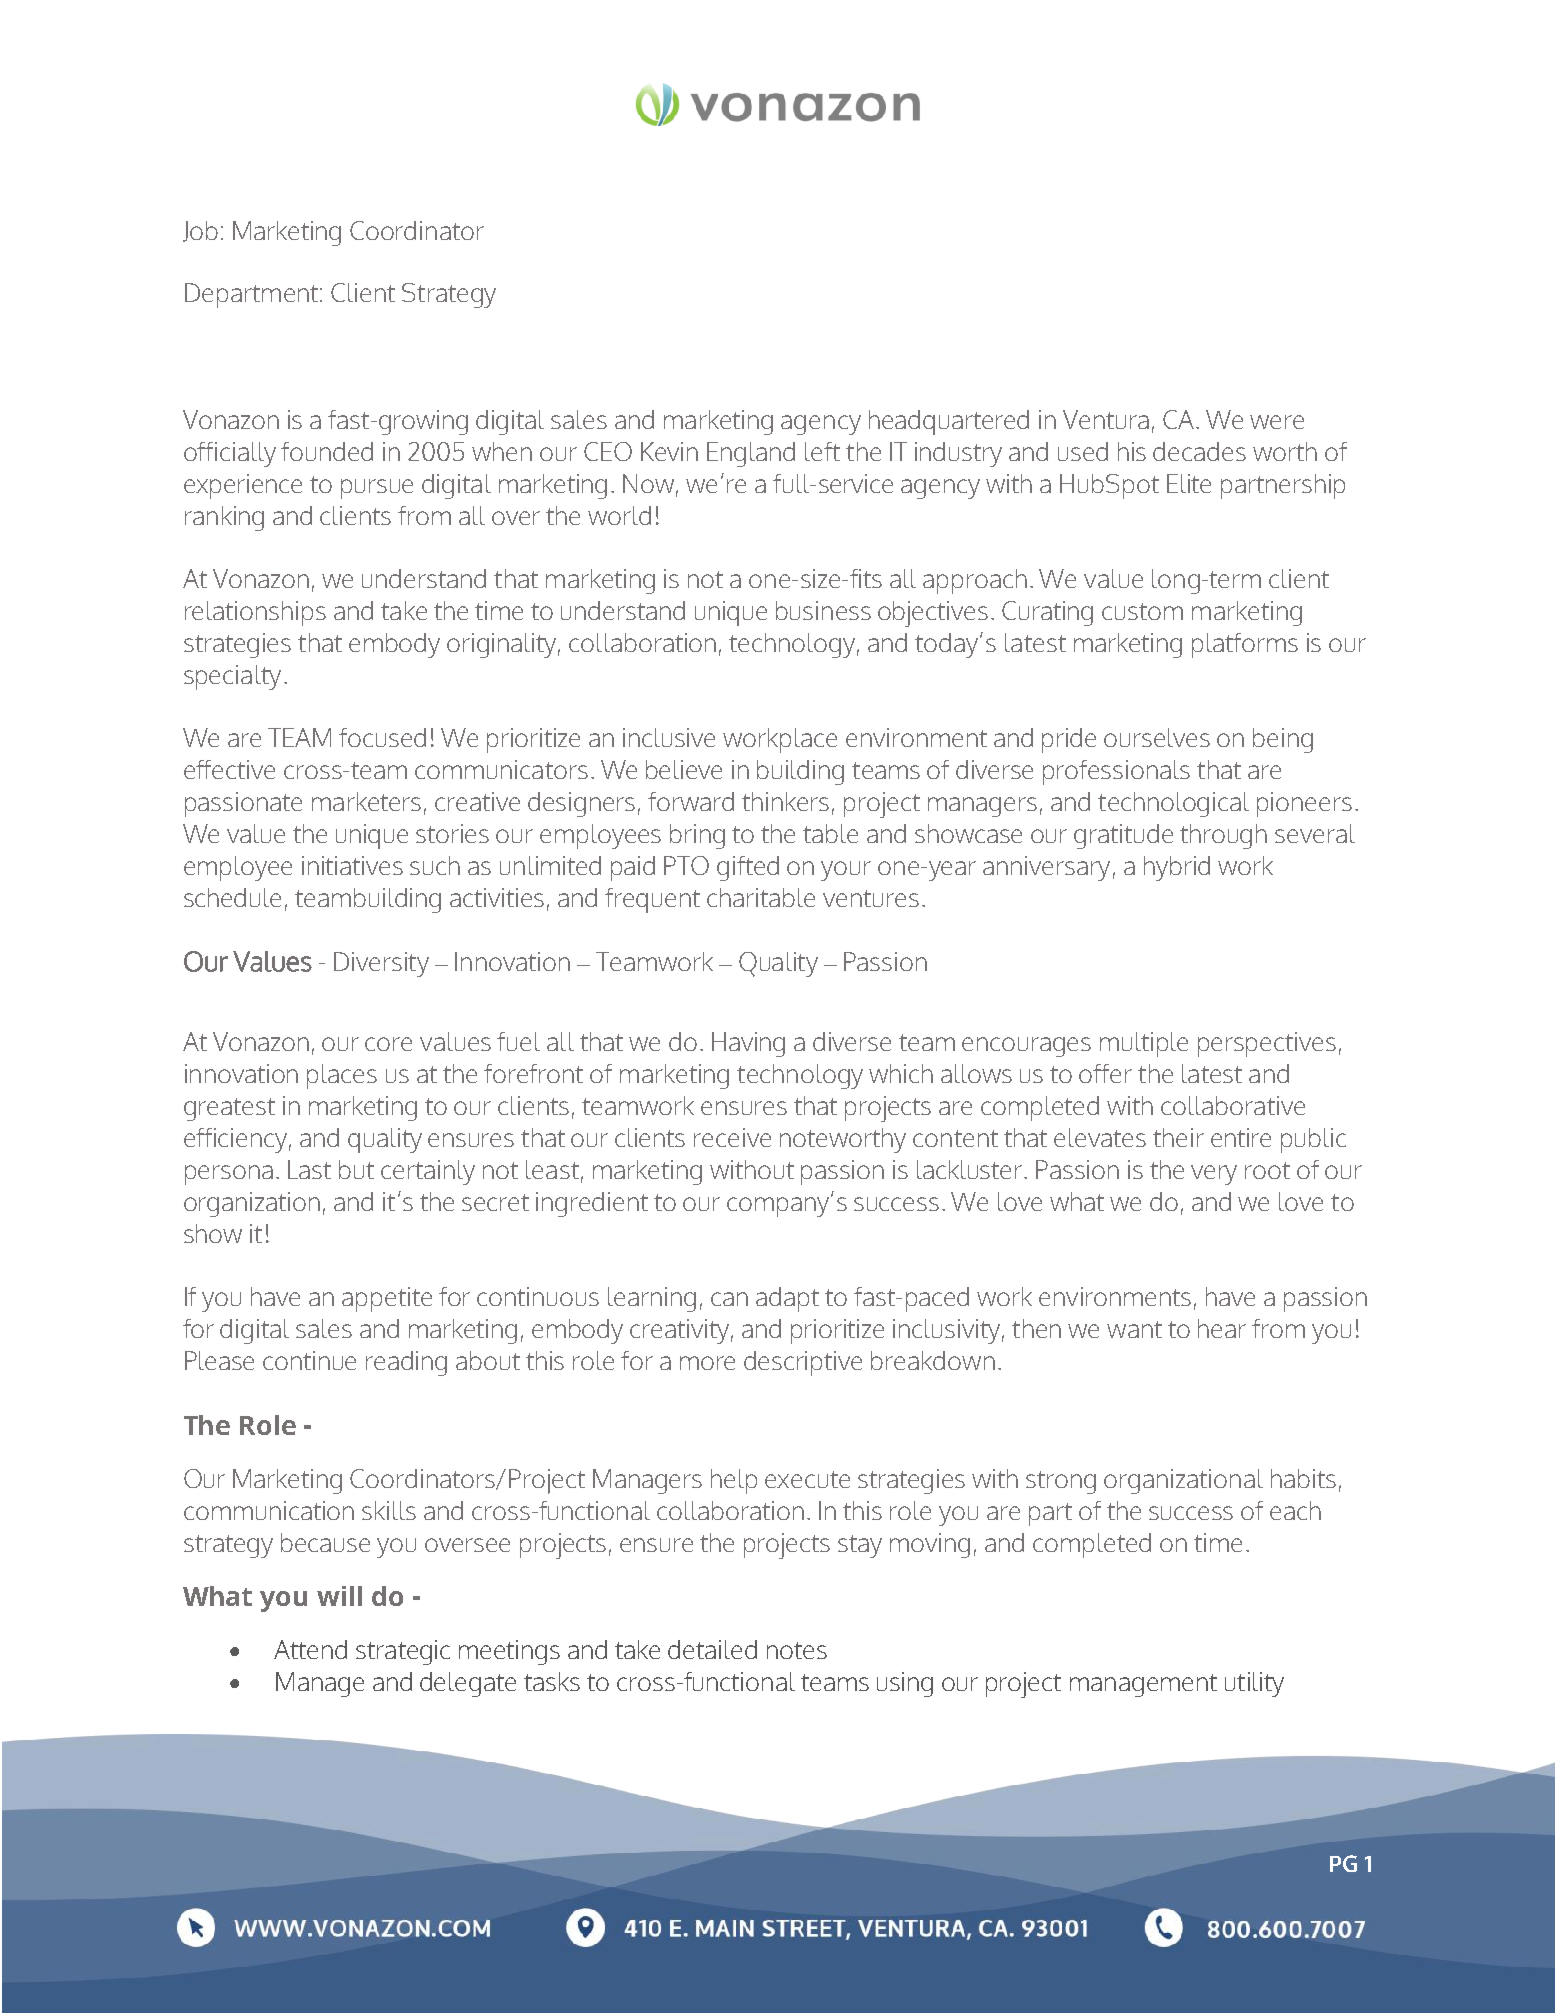 This page has height=2013, width=1555. Describe the element at coordinates (381, 964) in the page. I see `Diversity` at that location.
